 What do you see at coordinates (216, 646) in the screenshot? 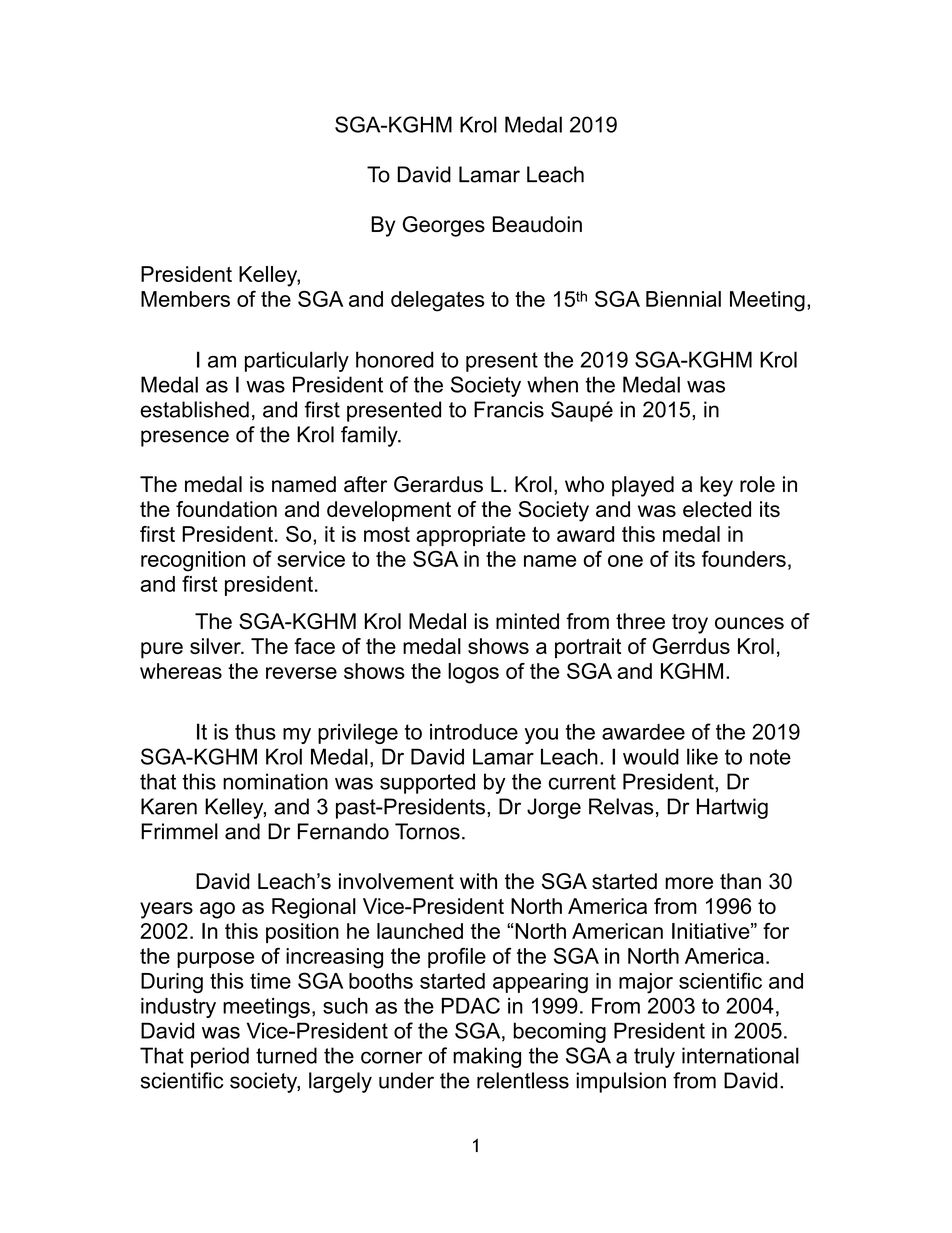
I see `silver` at bounding box center [216, 646].
